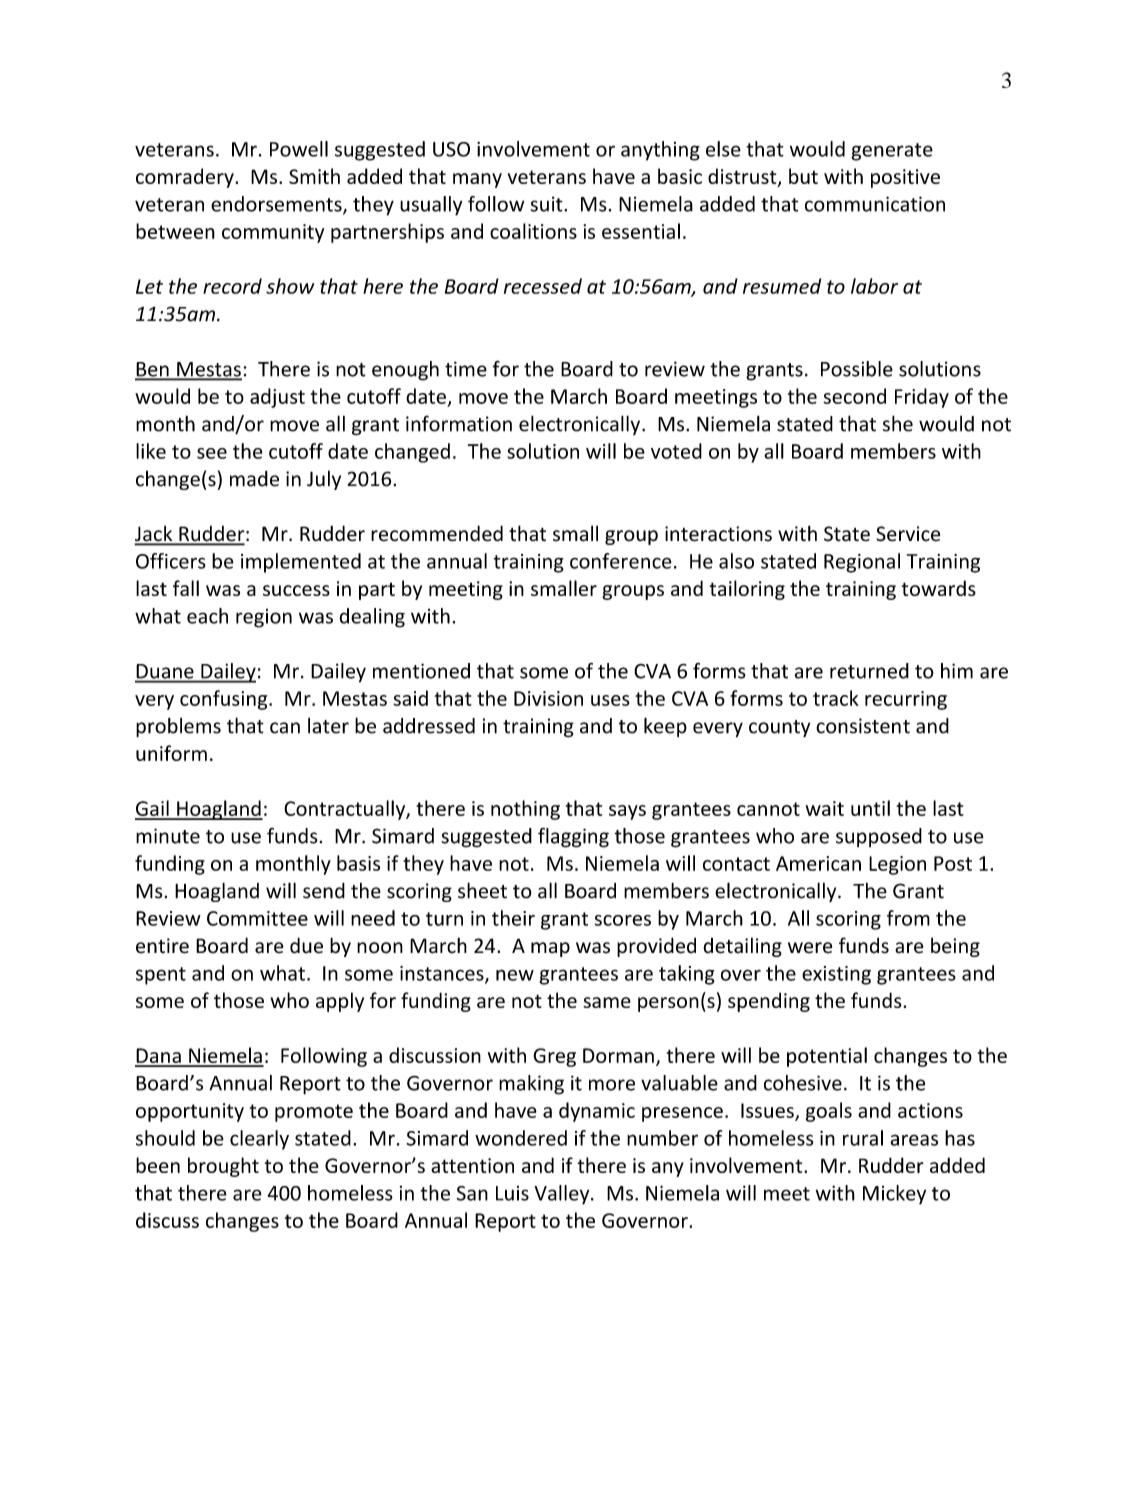 The width and height of the screenshot is (1147, 1485). I want to click on Service, so click(908, 534).
